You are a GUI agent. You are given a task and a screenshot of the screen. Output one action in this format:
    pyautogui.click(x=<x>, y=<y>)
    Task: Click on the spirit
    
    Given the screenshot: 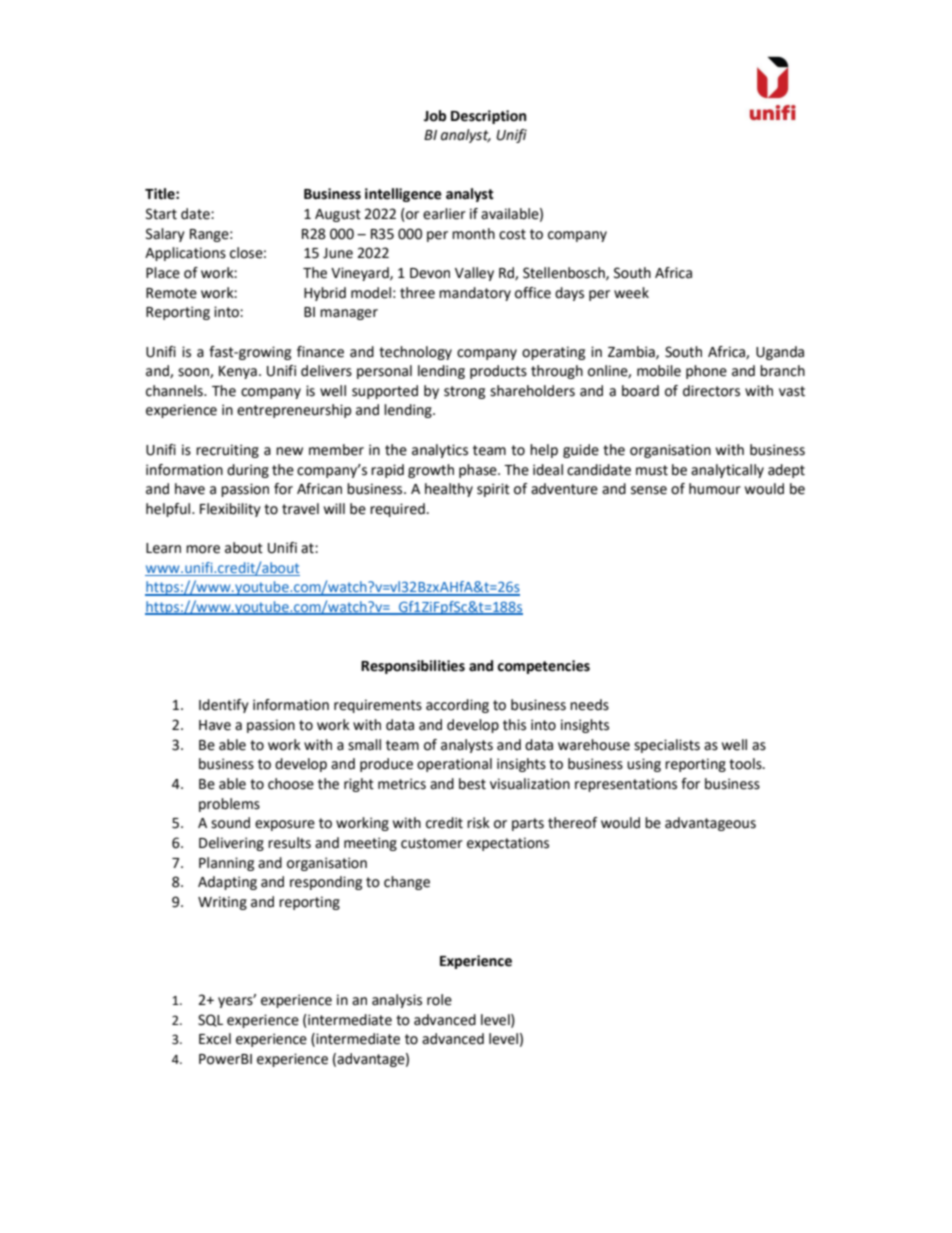 What is the action you would take?
    pyautogui.click(x=493, y=490)
